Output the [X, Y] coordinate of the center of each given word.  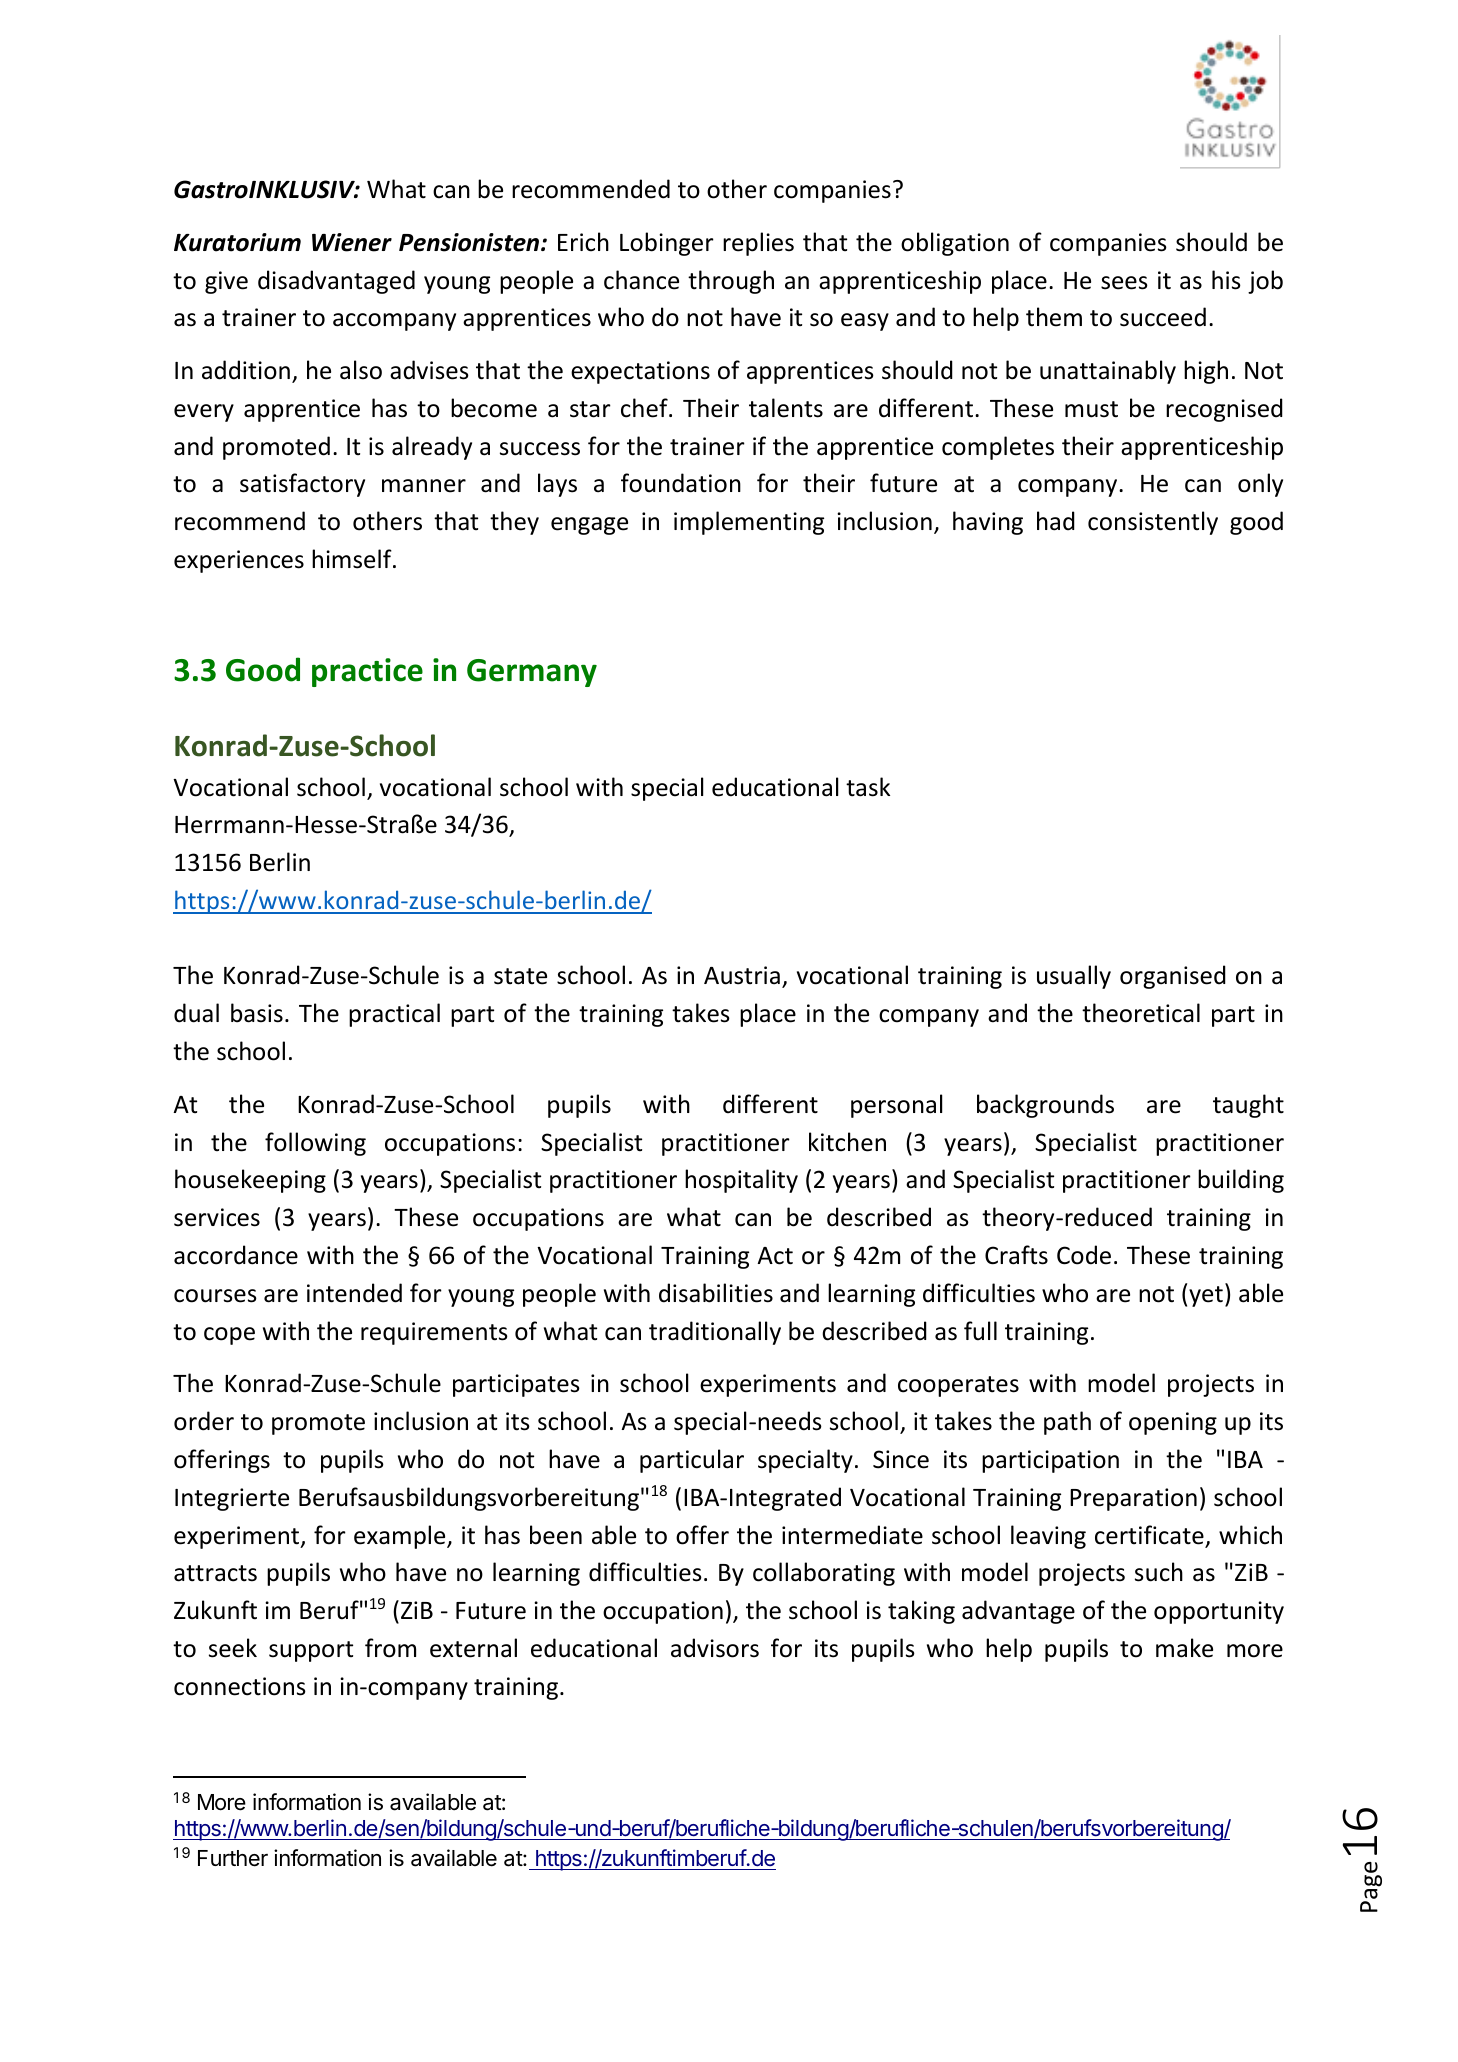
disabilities [716, 1293]
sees [1124, 283]
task [868, 787]
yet [1206, 1296]
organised [1173, 977]
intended [354, 1293]
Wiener [352, 242]
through [731, 282]
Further [233, 1858]
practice [367, 672]
